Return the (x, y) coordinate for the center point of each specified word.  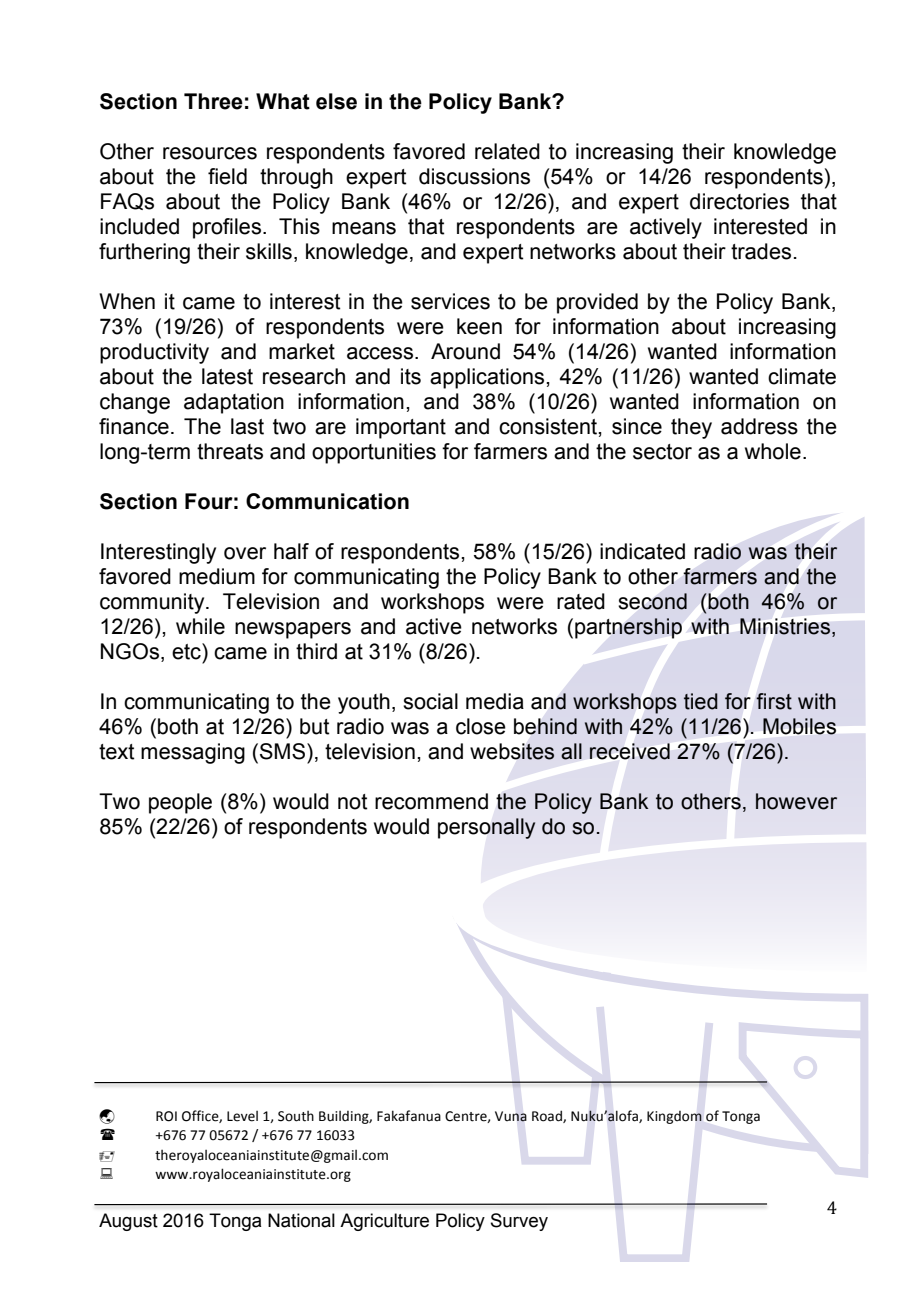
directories (739, 201)
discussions (474, 176)
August (128, 1222)
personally (487, 828)
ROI (166, 1116)
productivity (154, 353)
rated (581, 601)
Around (465, 351)
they (691, 428)
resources (210, 153)
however (796, 801)
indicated (642, 551)
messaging (193, 753)
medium (217, 576)
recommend (431, 801)
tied (701, 701)
